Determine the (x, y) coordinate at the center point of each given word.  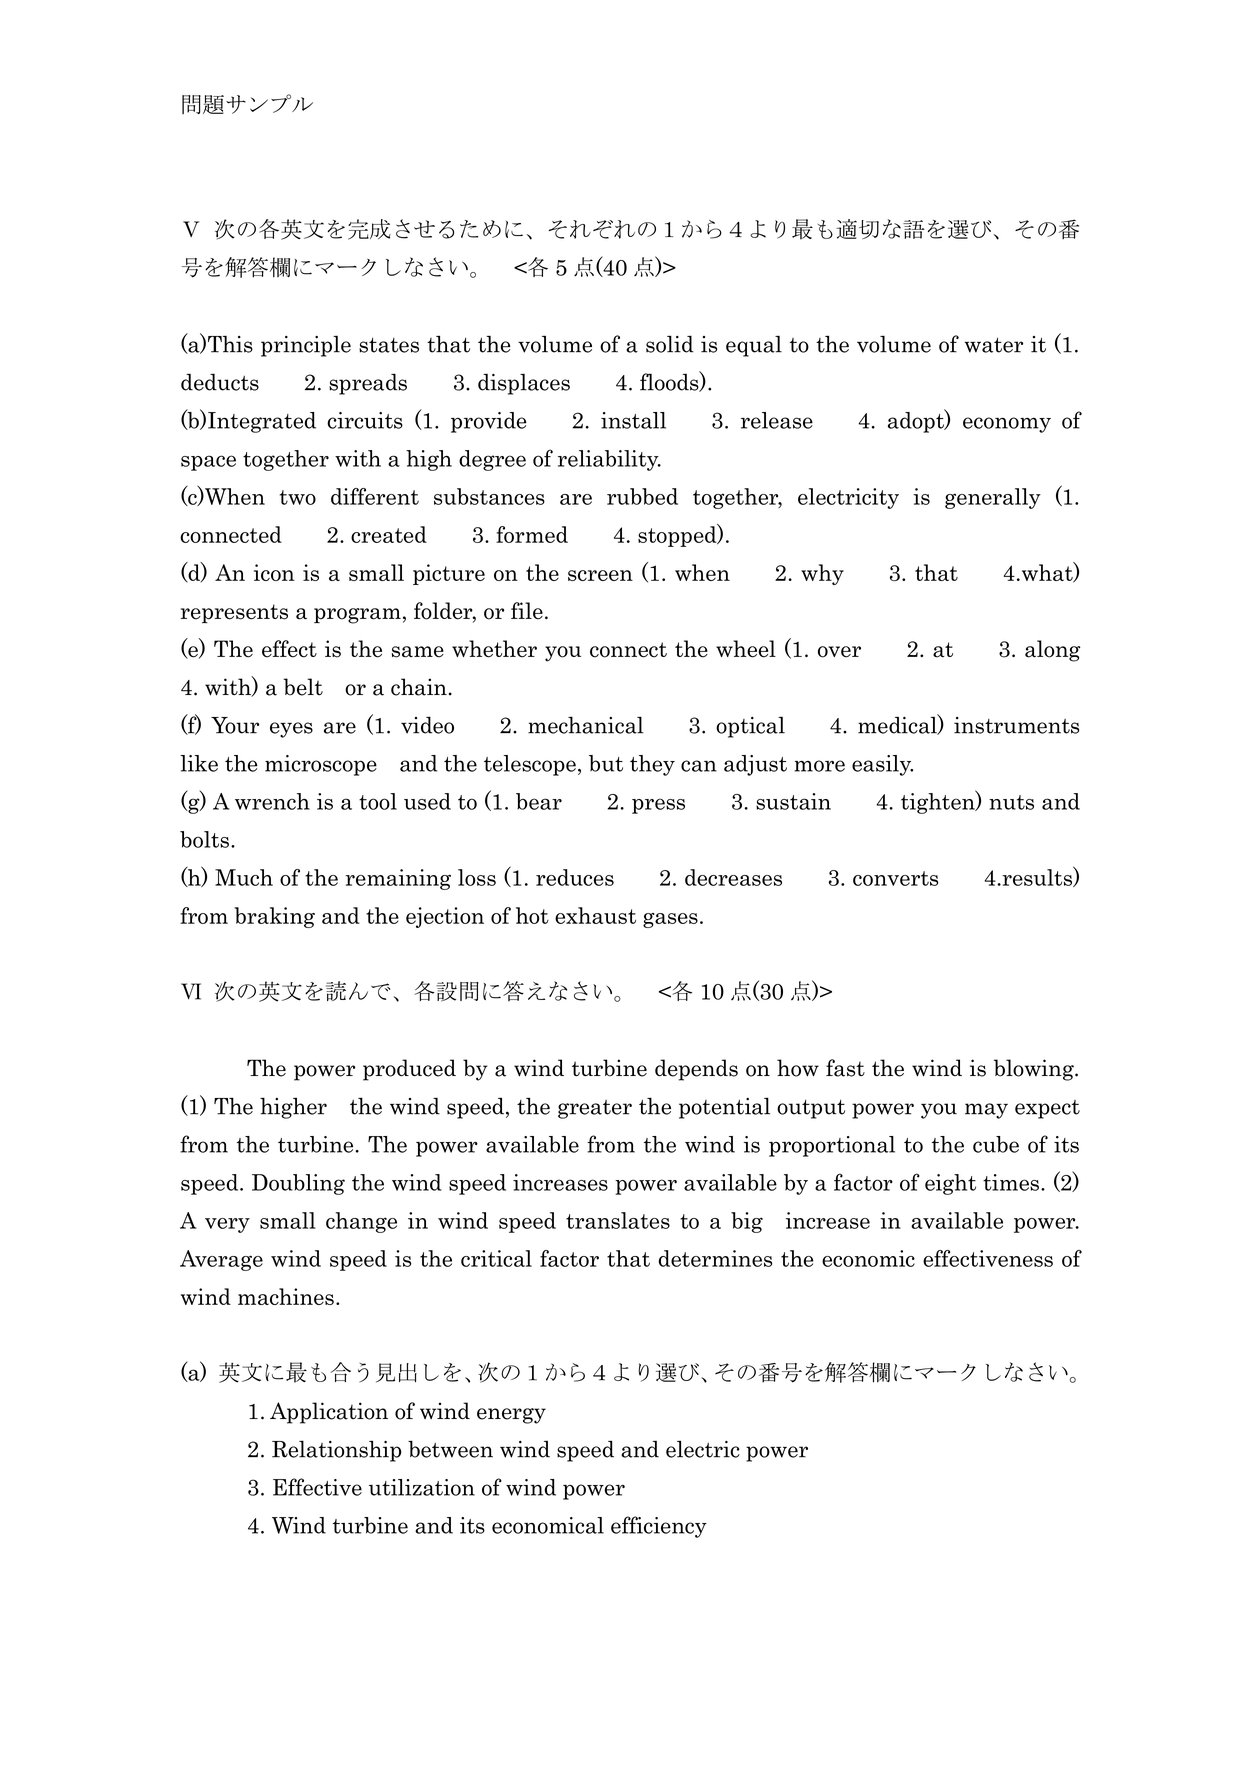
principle (306, 346)
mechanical (586, 725)
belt (303, 687)
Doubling (298, 1184)
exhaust (595, 915)
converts (895, 878)
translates (618, 1220)
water (994, 345)
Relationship (336, 1451)
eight (950, 1184)
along (1052, 651)
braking (275, 917)
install (633, 420)
